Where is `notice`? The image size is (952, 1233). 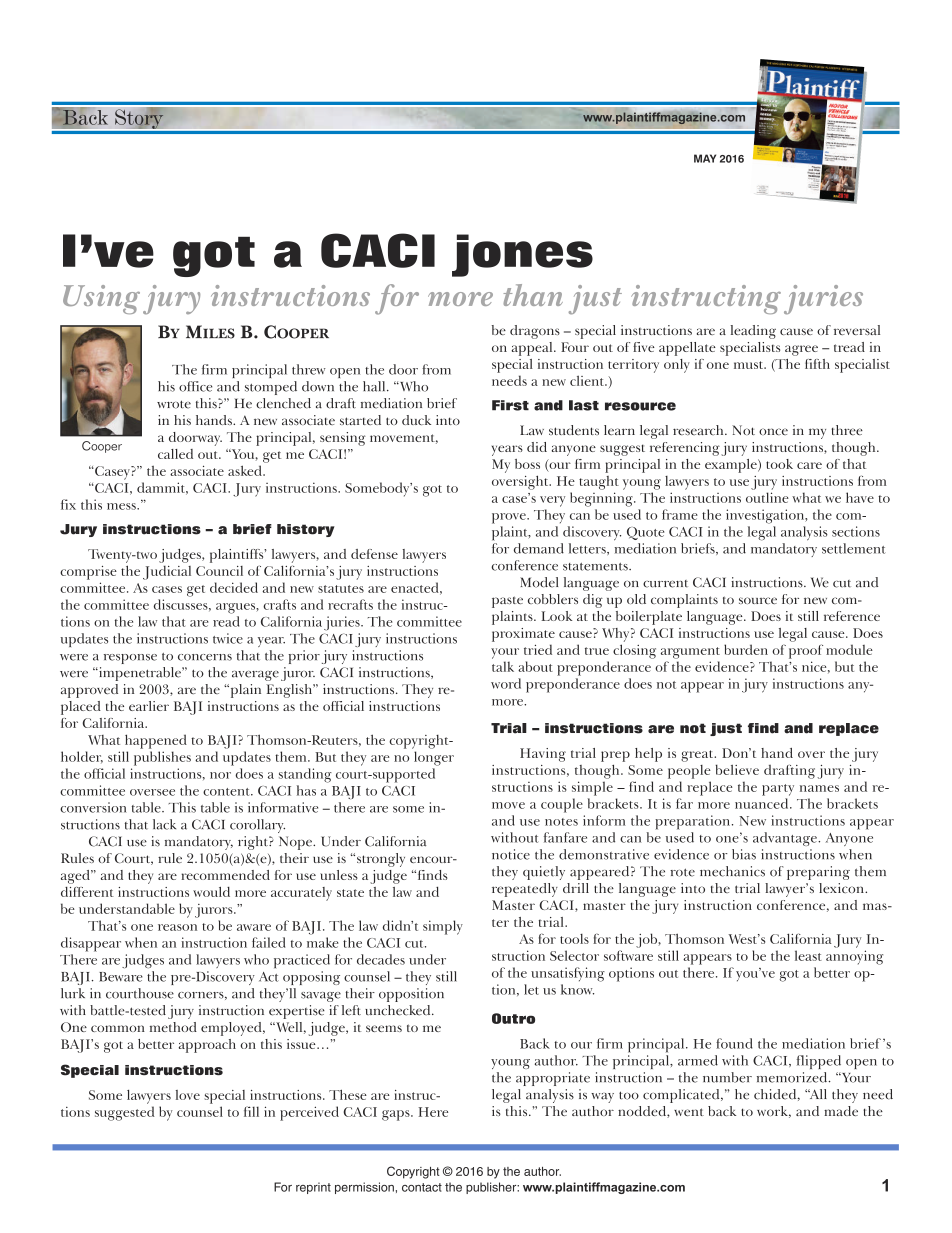 notice is located at coordinates (511, 854).
